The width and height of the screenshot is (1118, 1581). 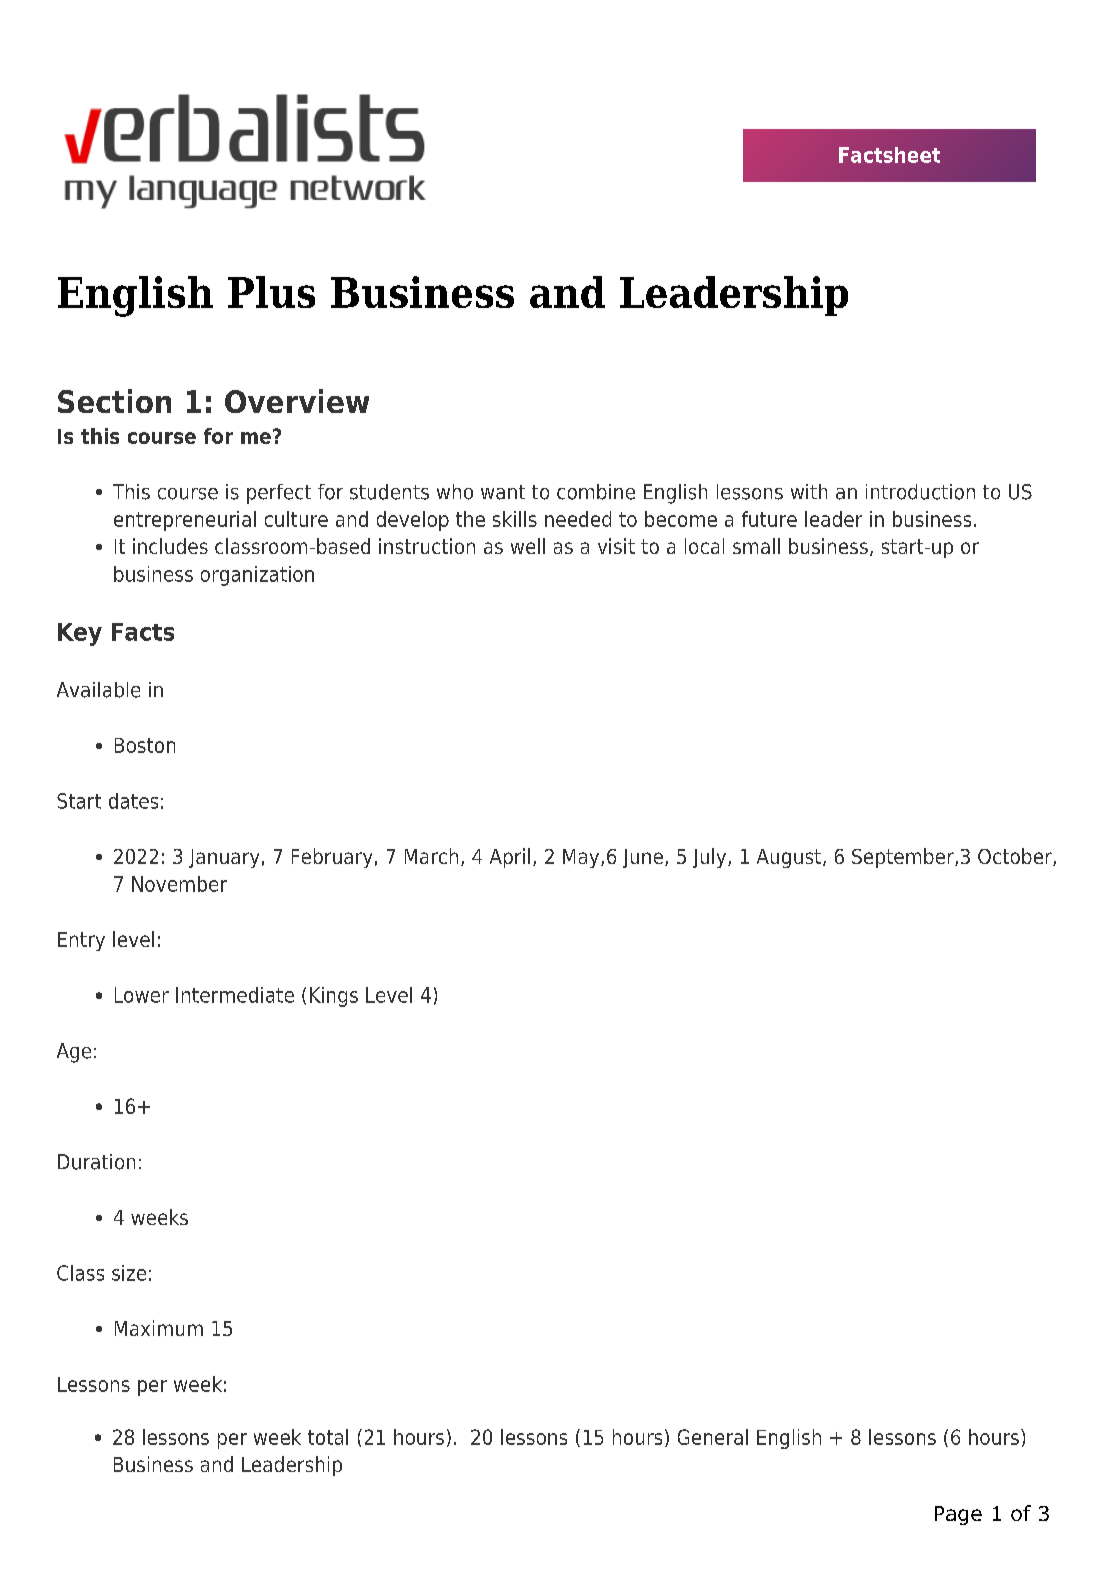 What do you see at coordinates (1016, 857) in the screenshot?
I see `October` at bounding box center [1016, 857].
